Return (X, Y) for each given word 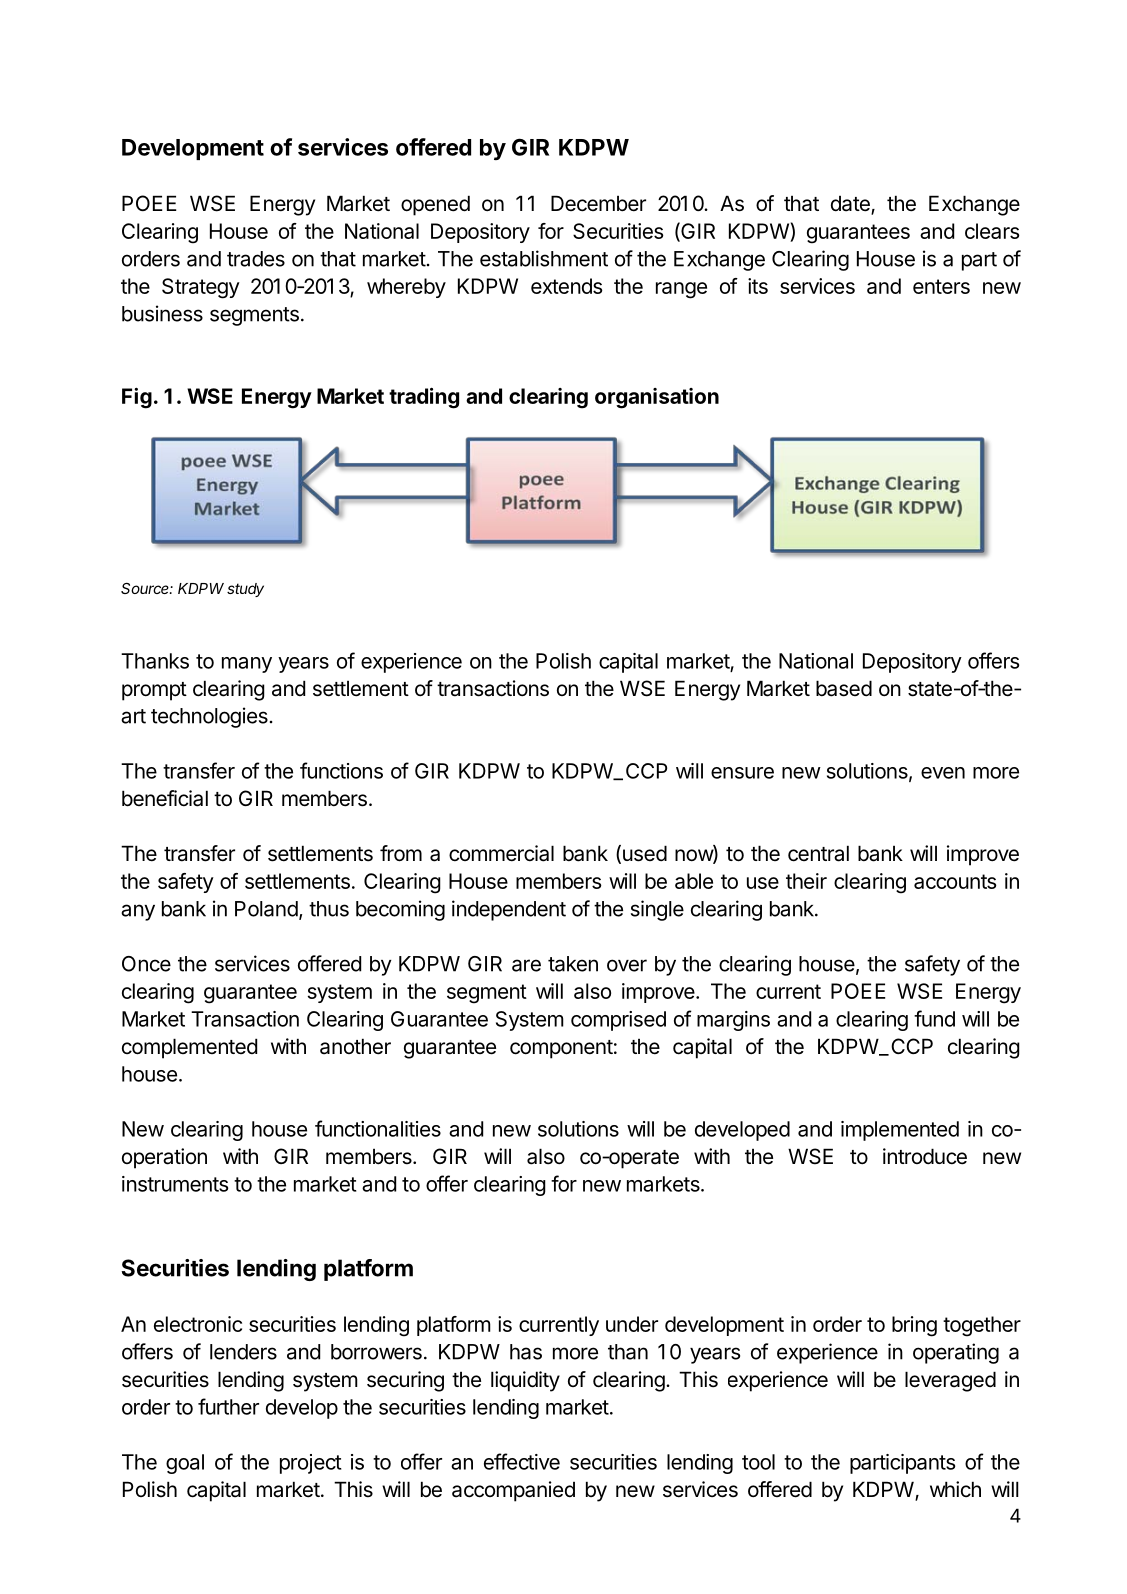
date (851, 205)
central (818, 853)
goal (185, 1464)
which (955, 1489)
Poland (266, 909)
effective (522, 1461)
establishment (544, 258)
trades (256, 259)
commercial (501, 853)
